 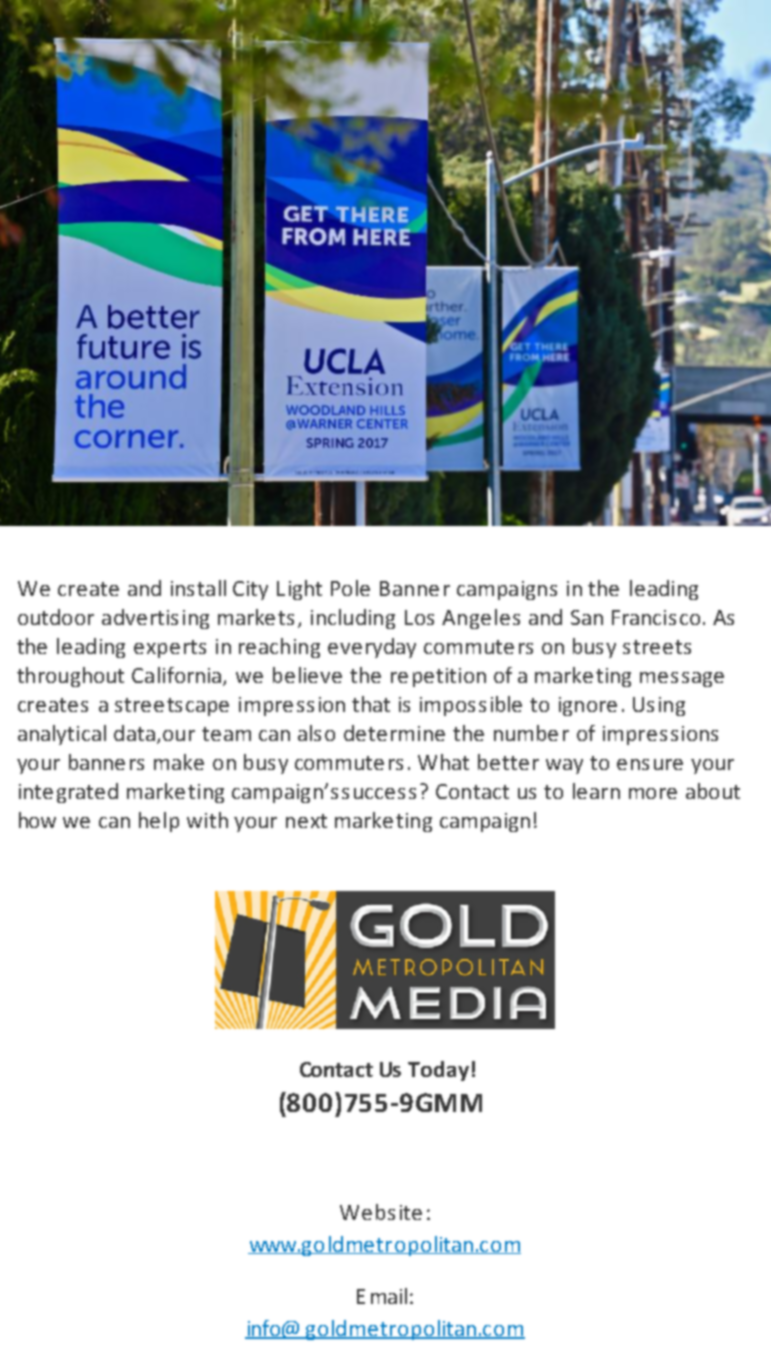 I want to click on advertising, so click(x=155, y=619).
